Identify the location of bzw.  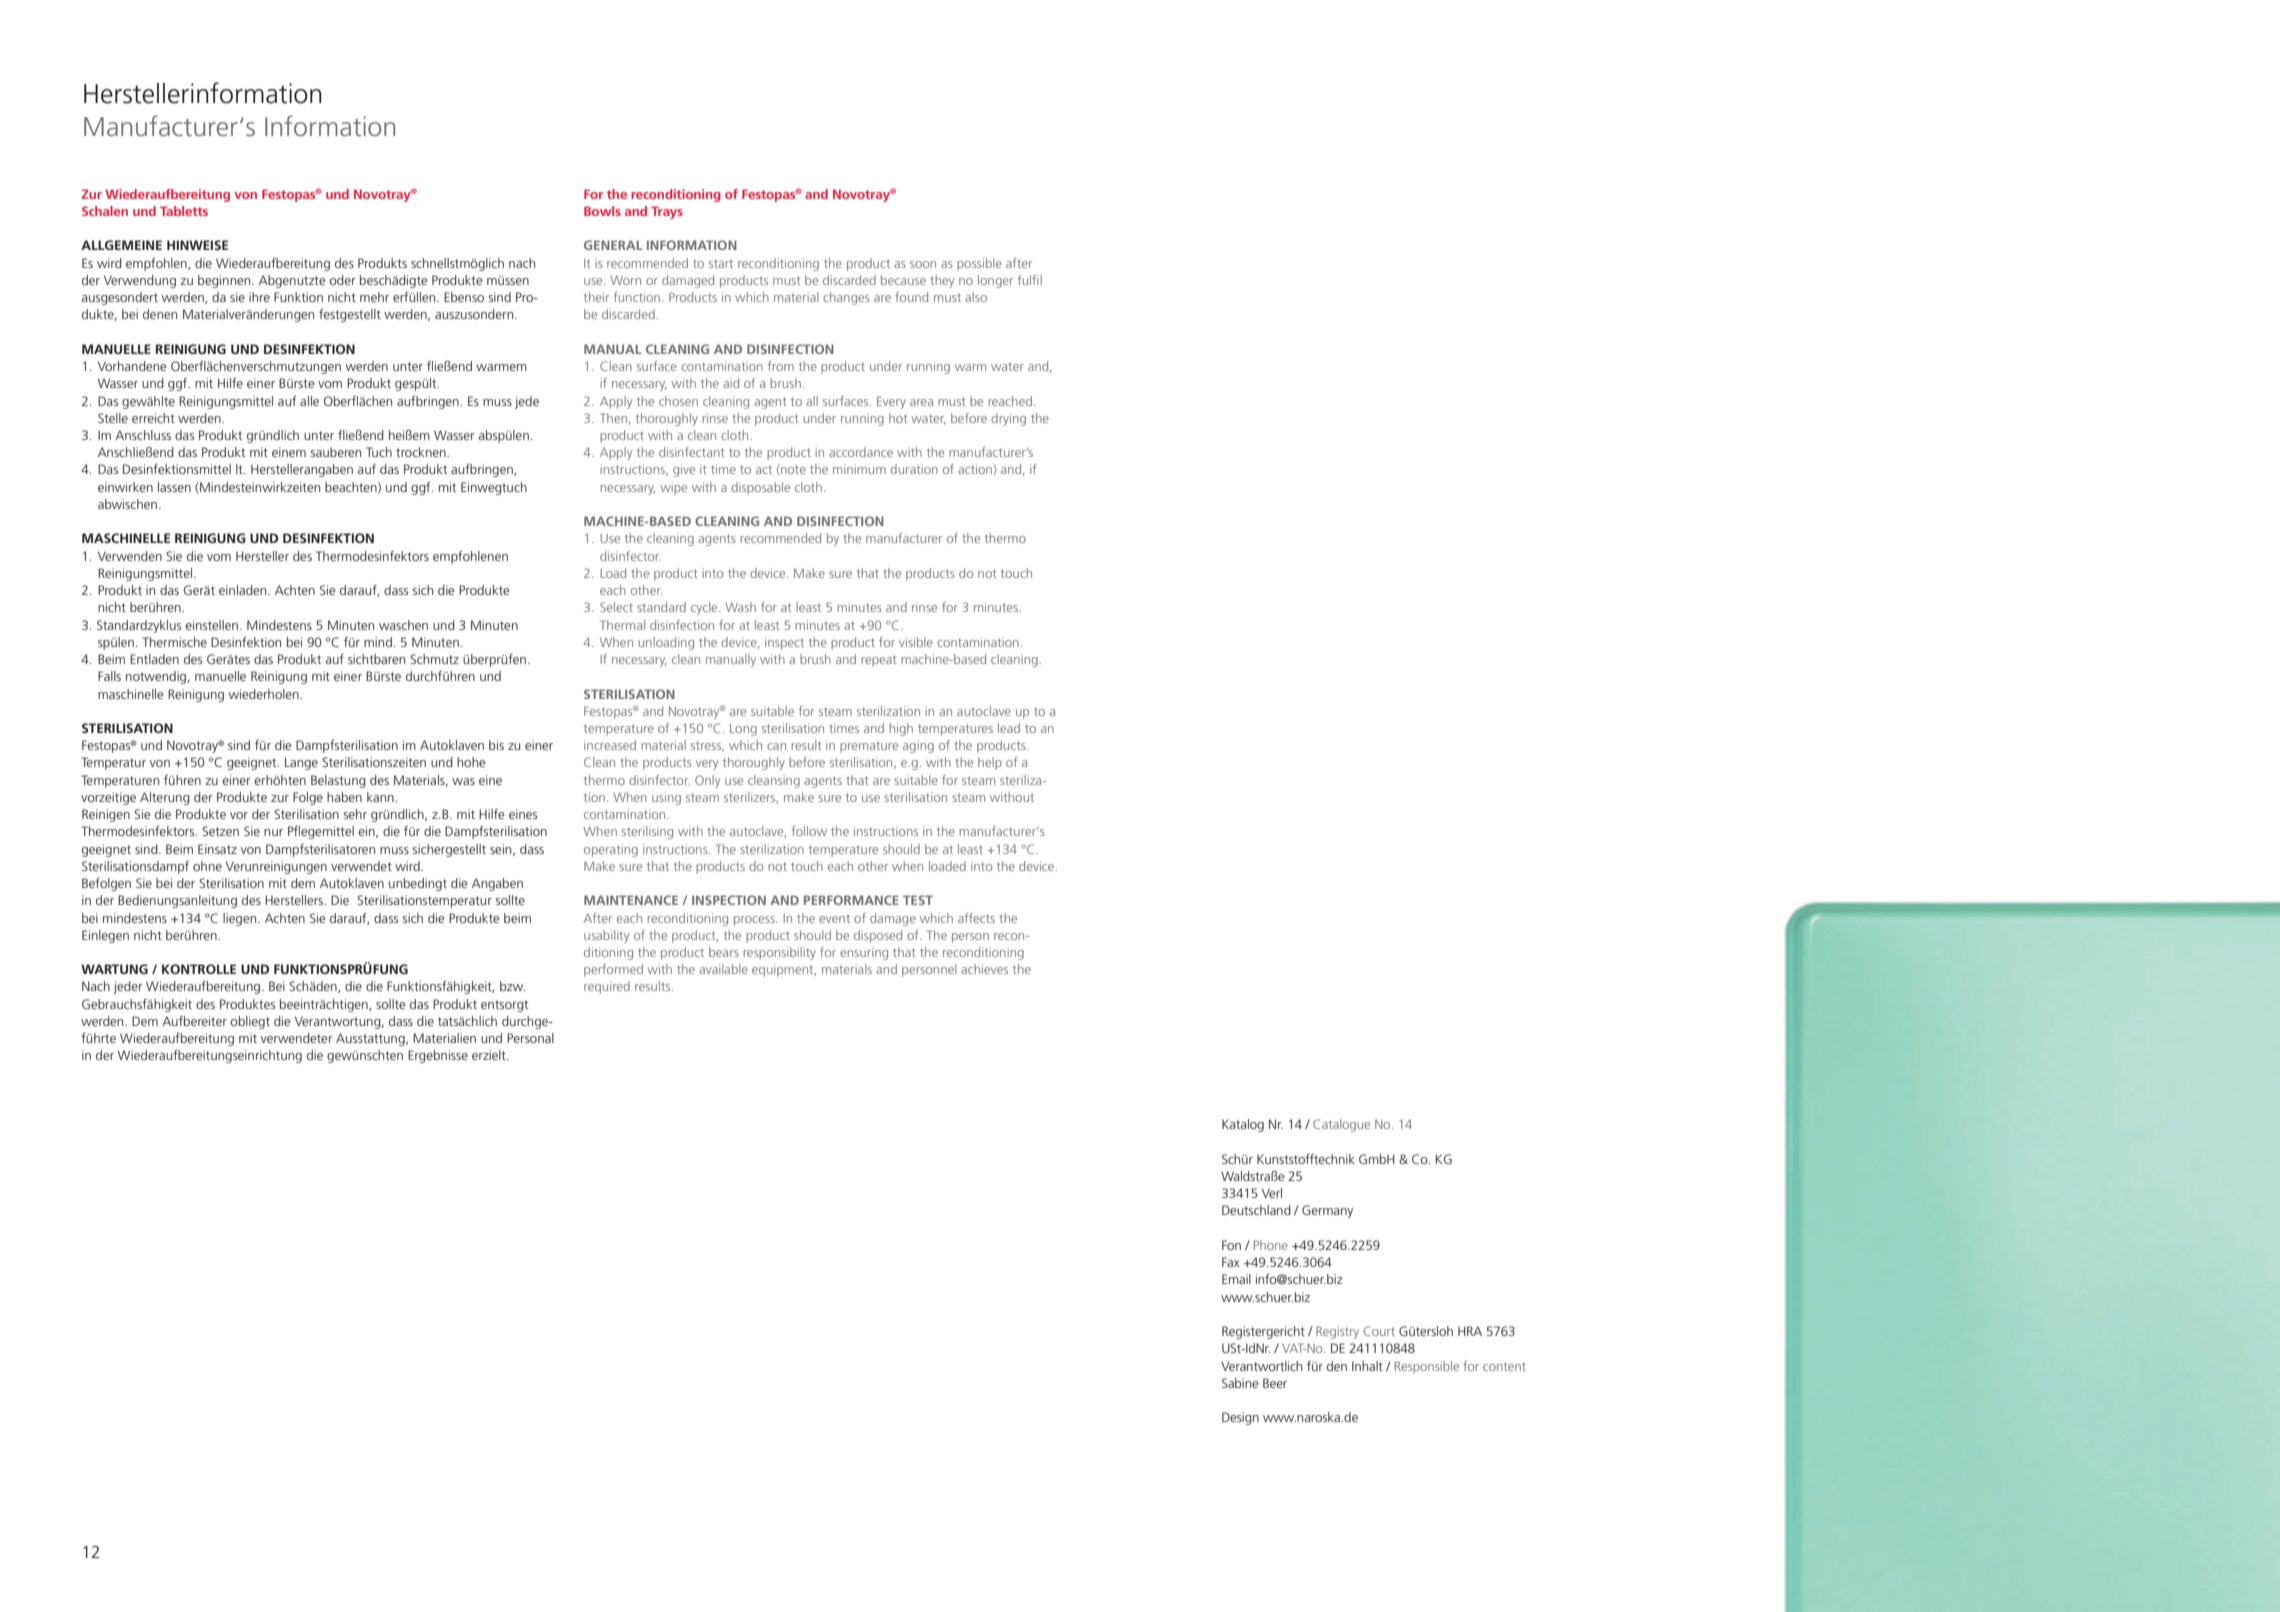
(512, 986).
